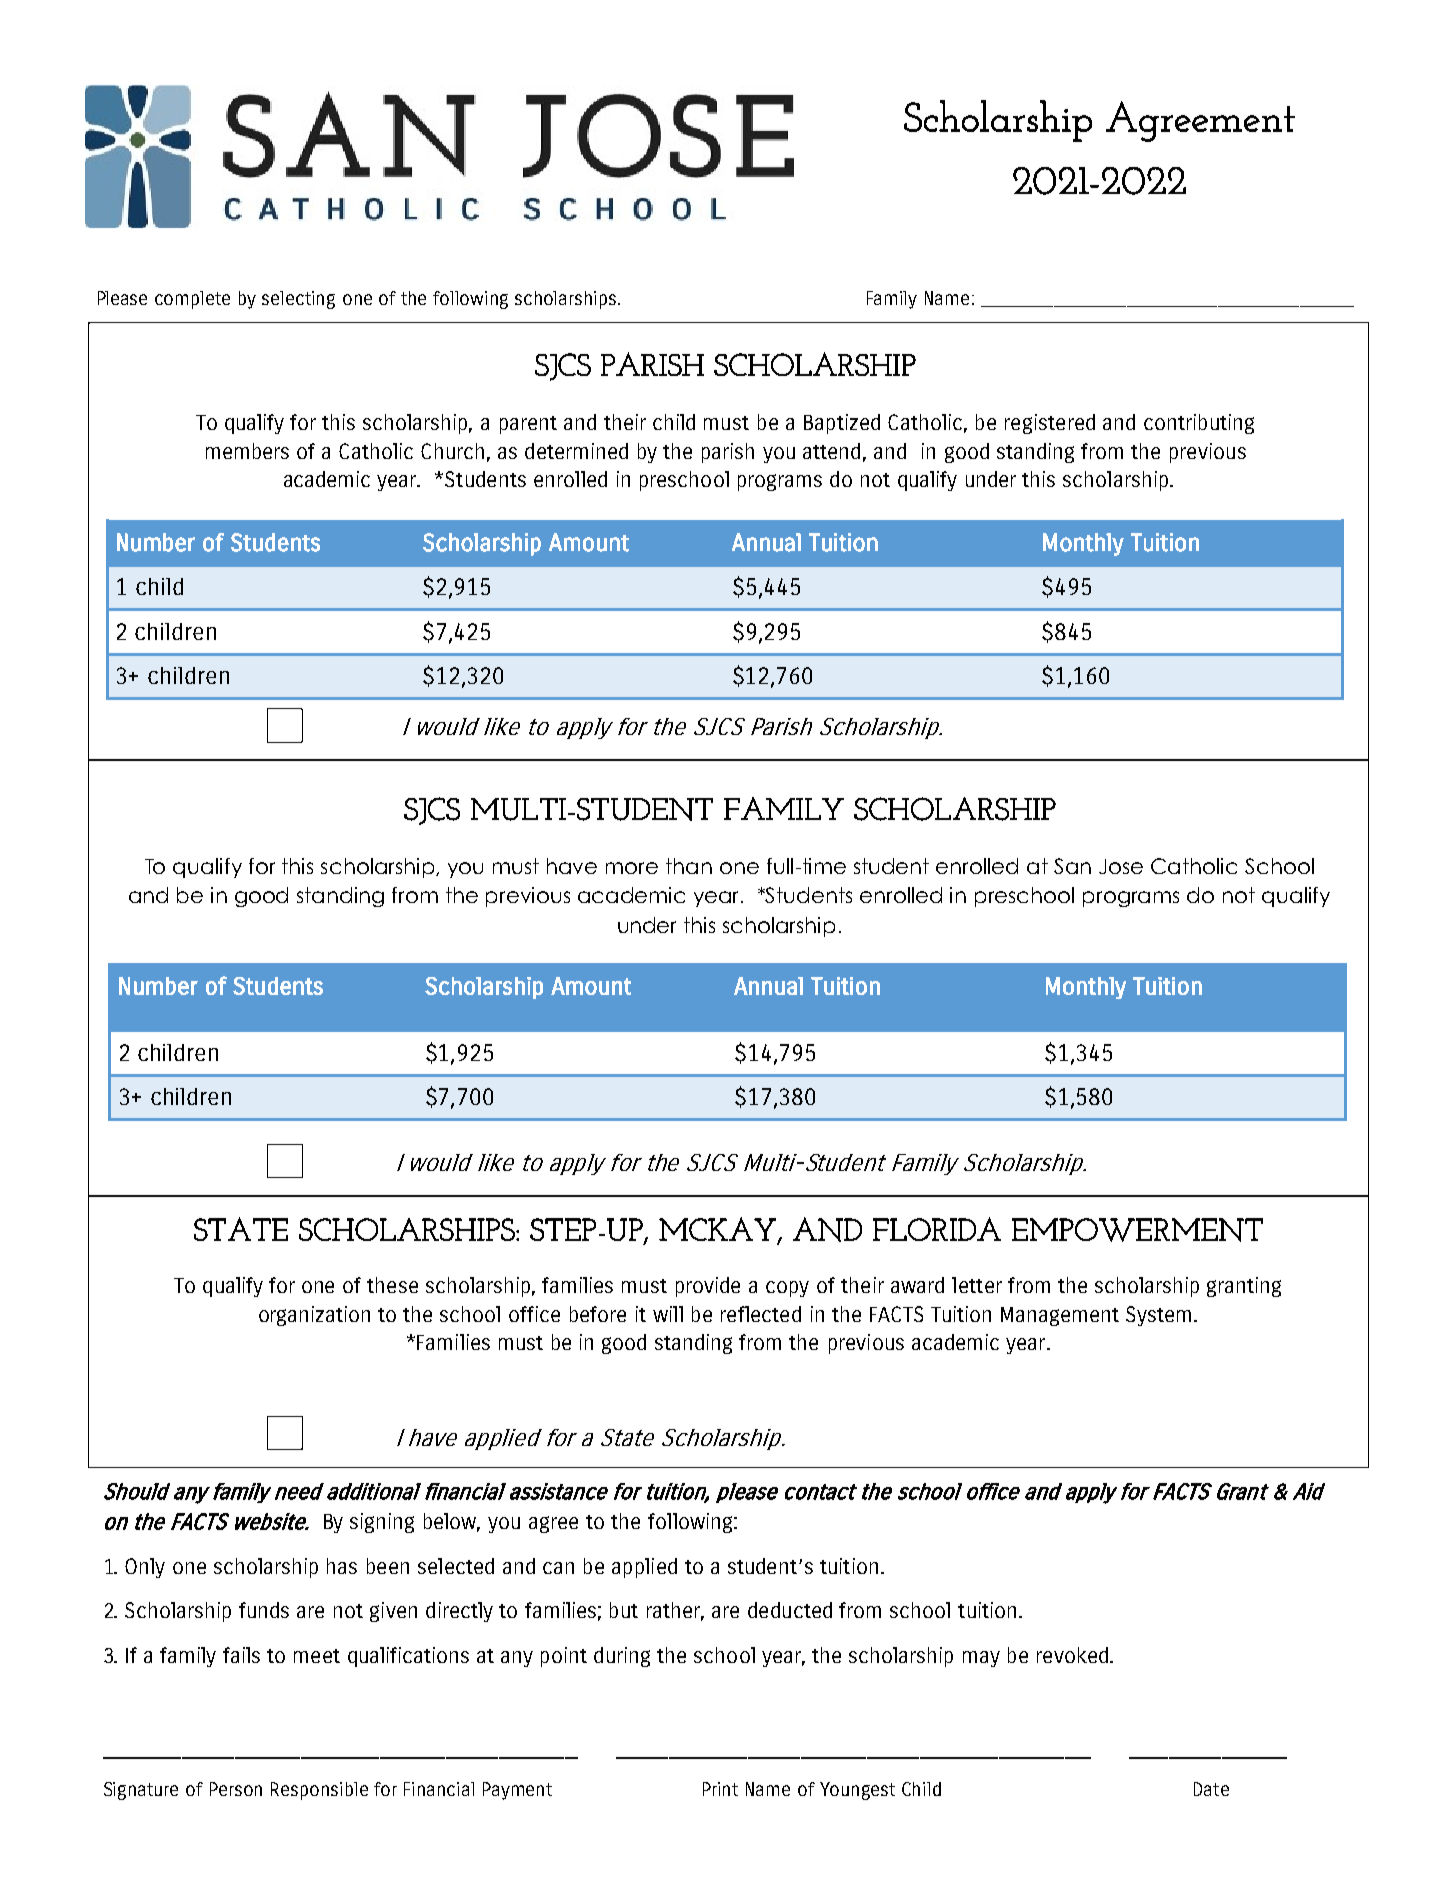 The image size is (1454, 1881). I want to click on these, so click(392, 1285).
